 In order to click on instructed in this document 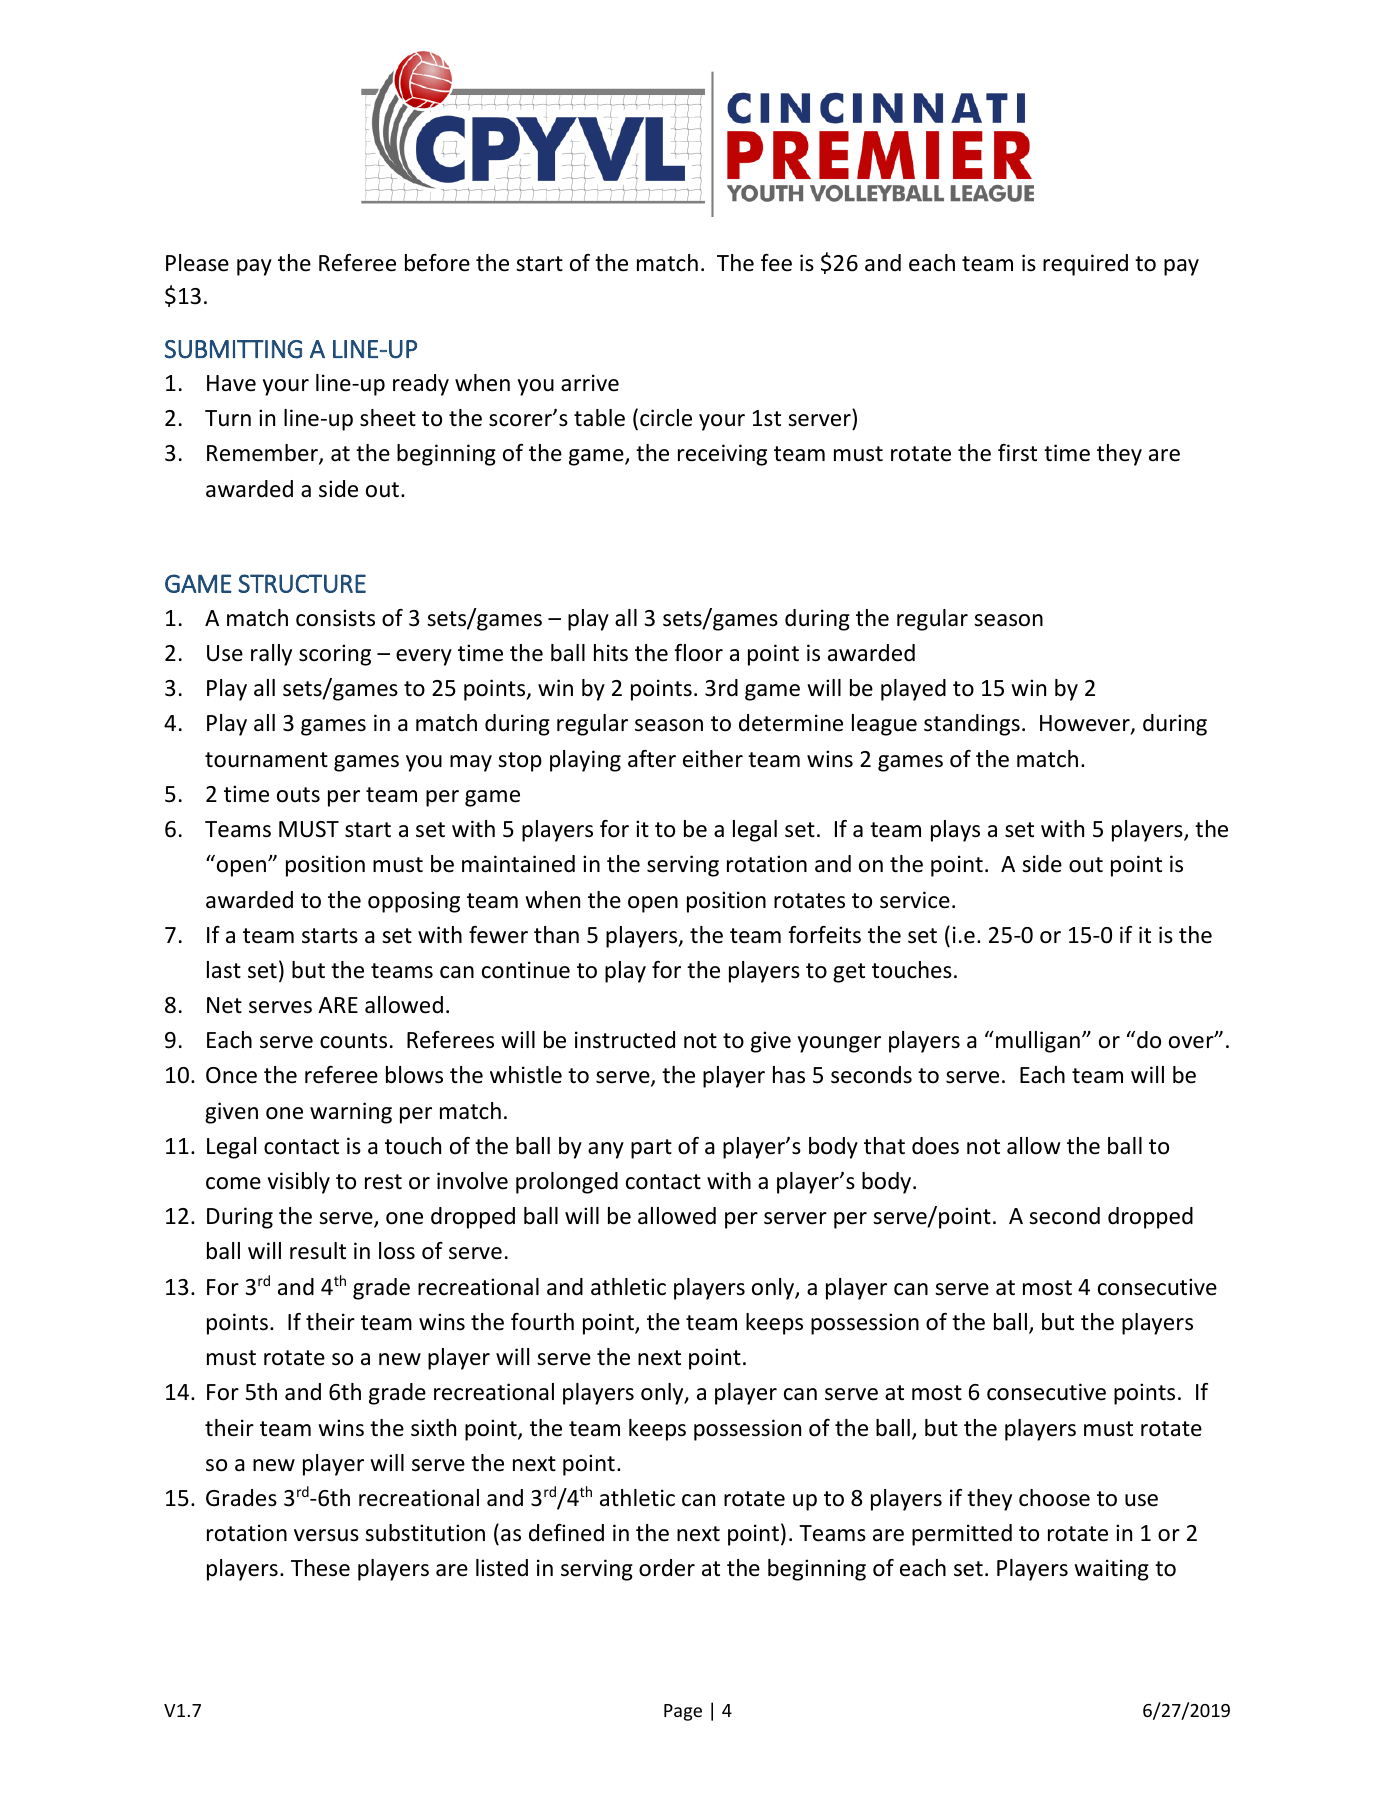, I will do `click(625, 1040)`.
